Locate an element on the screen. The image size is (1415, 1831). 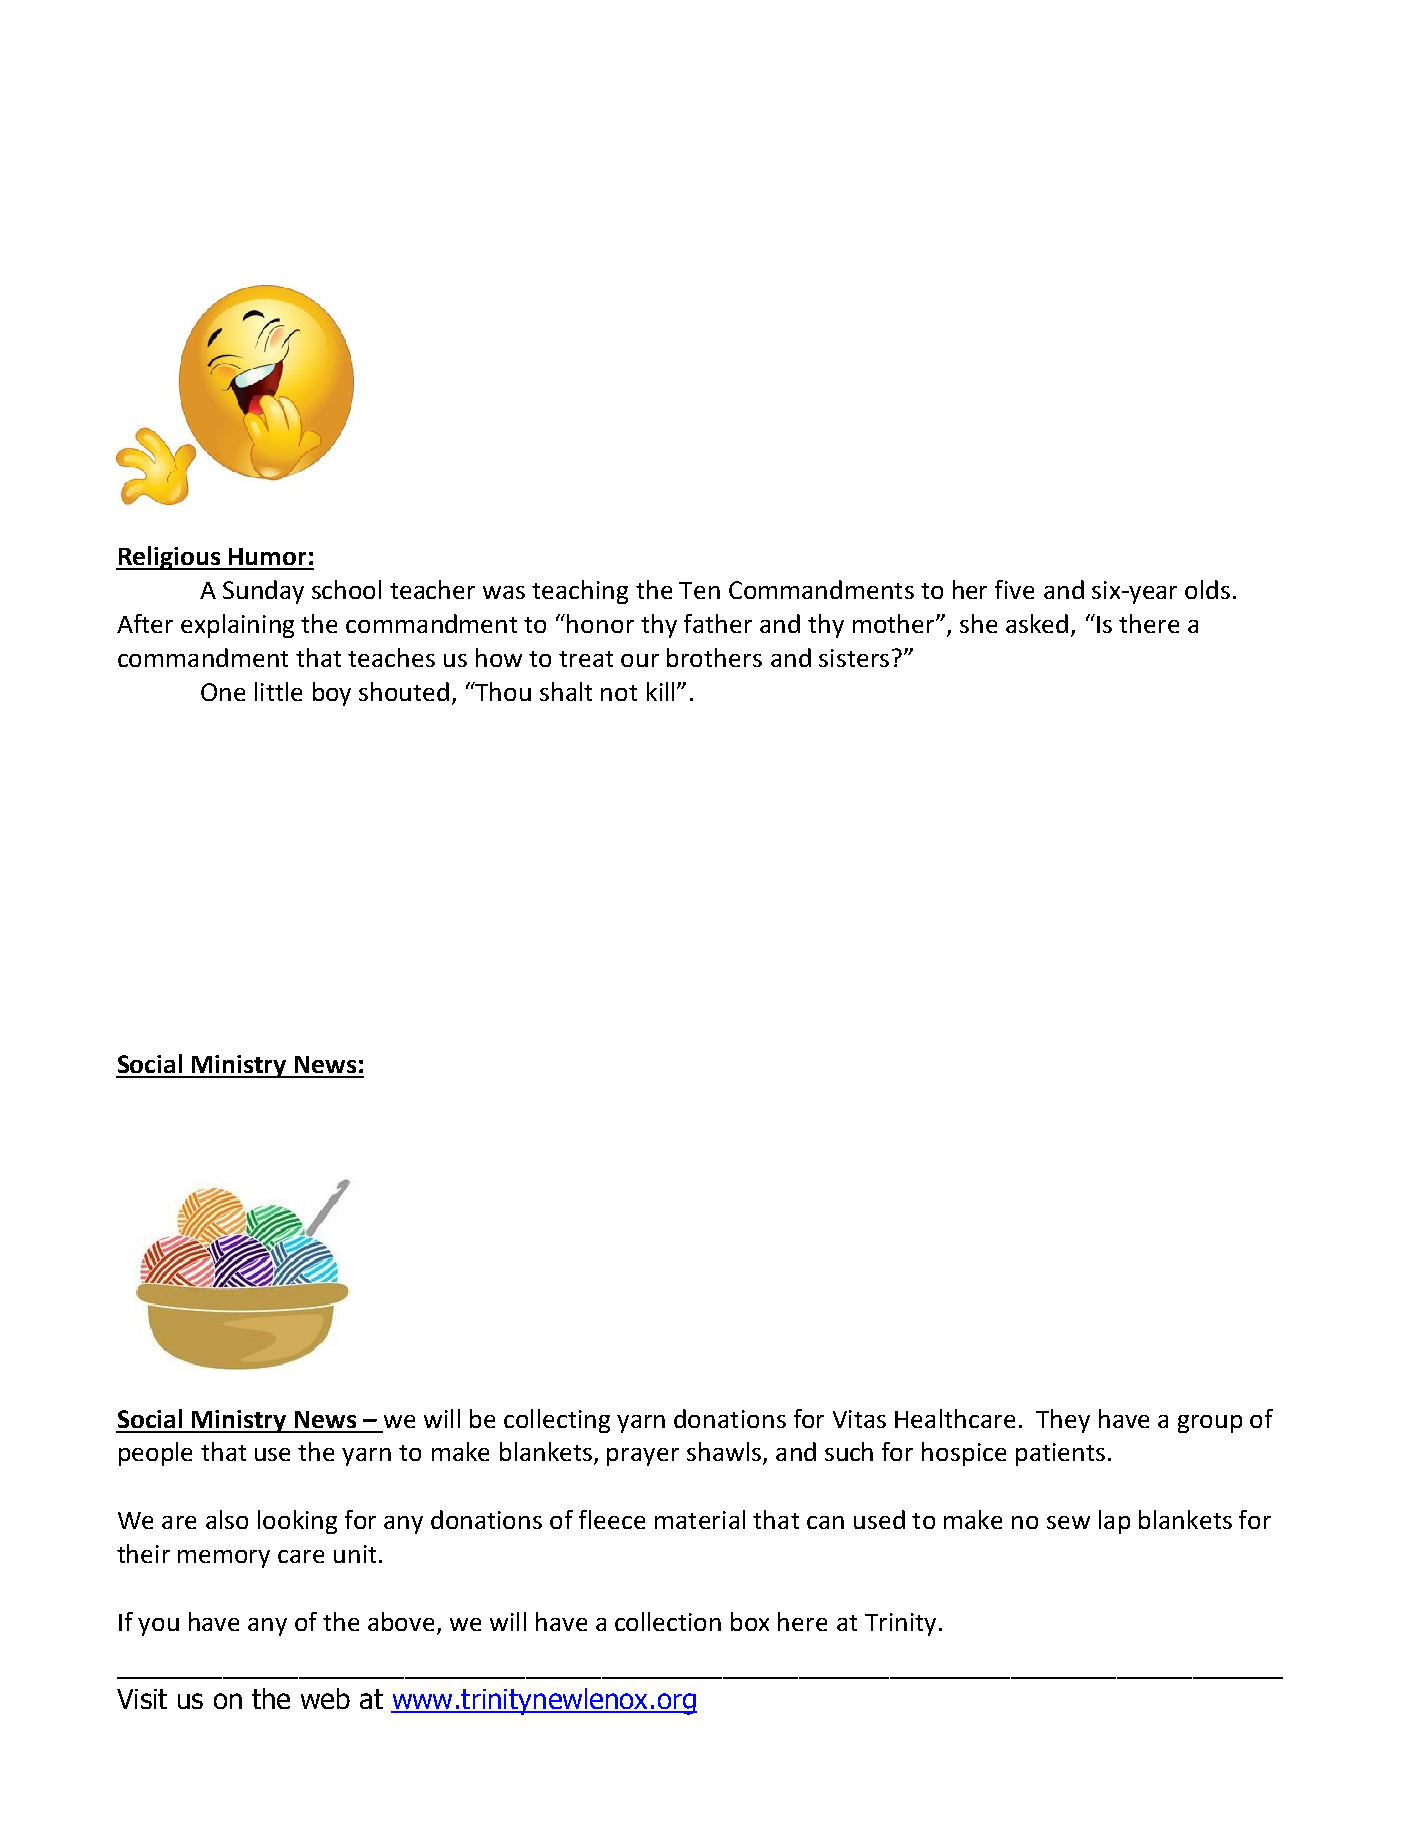
They is located at coordinates (1063, 1421).
